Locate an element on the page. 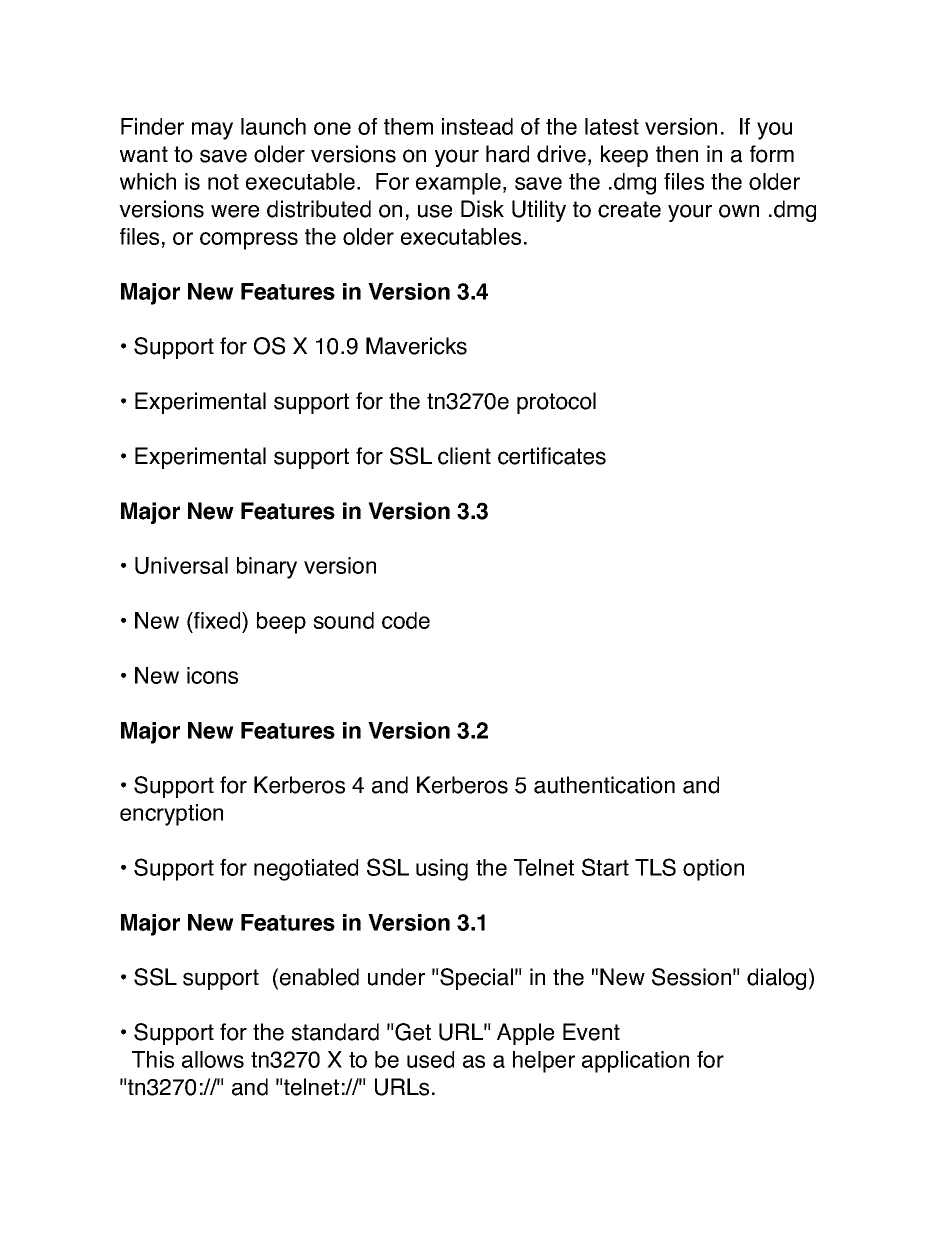 The width and height of the image is (952, 1233). may is located at coordinates (212, 131).
